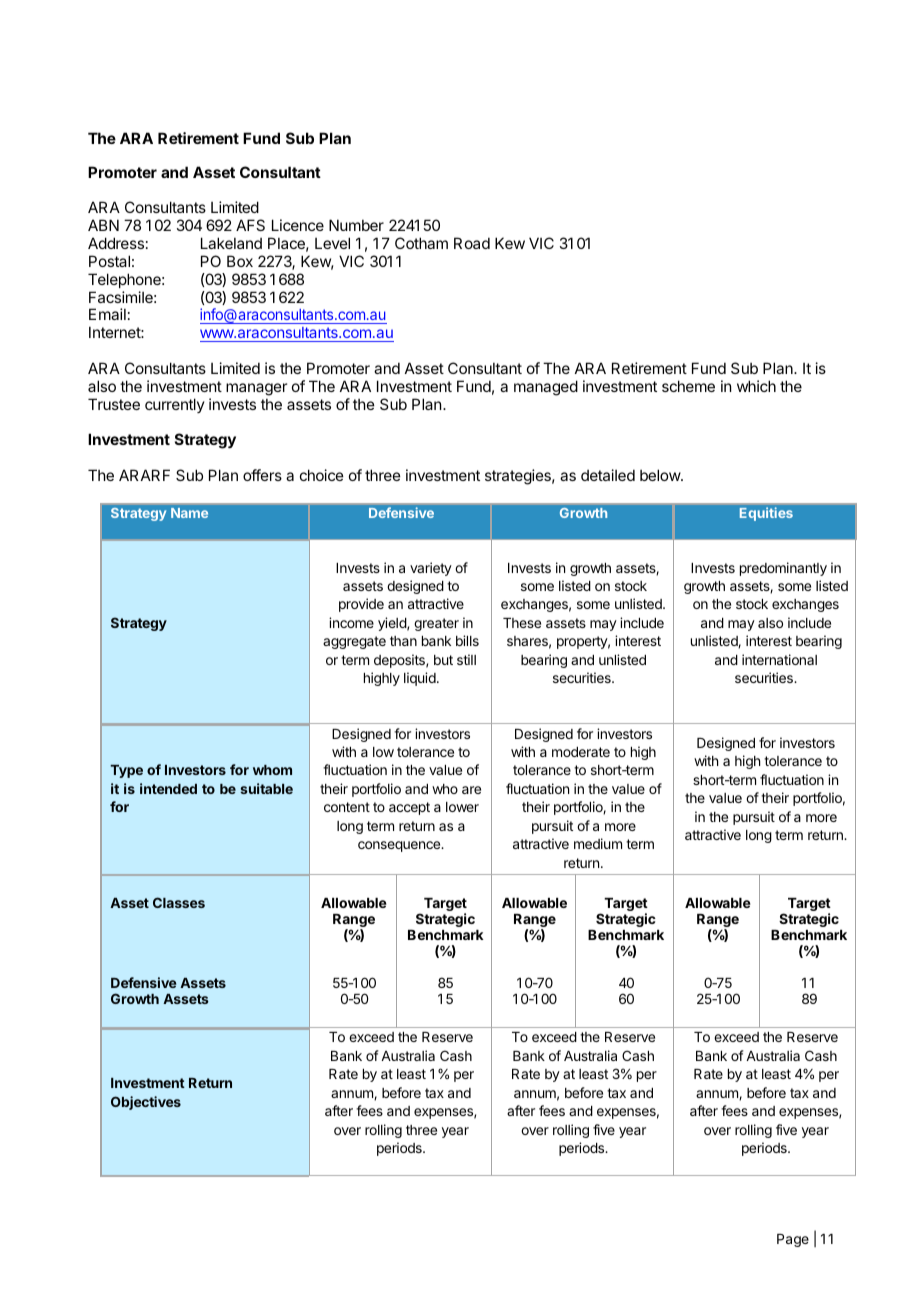  What do you see at coordinates (146, 1103) in the document?
I see `Objectives` at bounding box center [146, 1103].
